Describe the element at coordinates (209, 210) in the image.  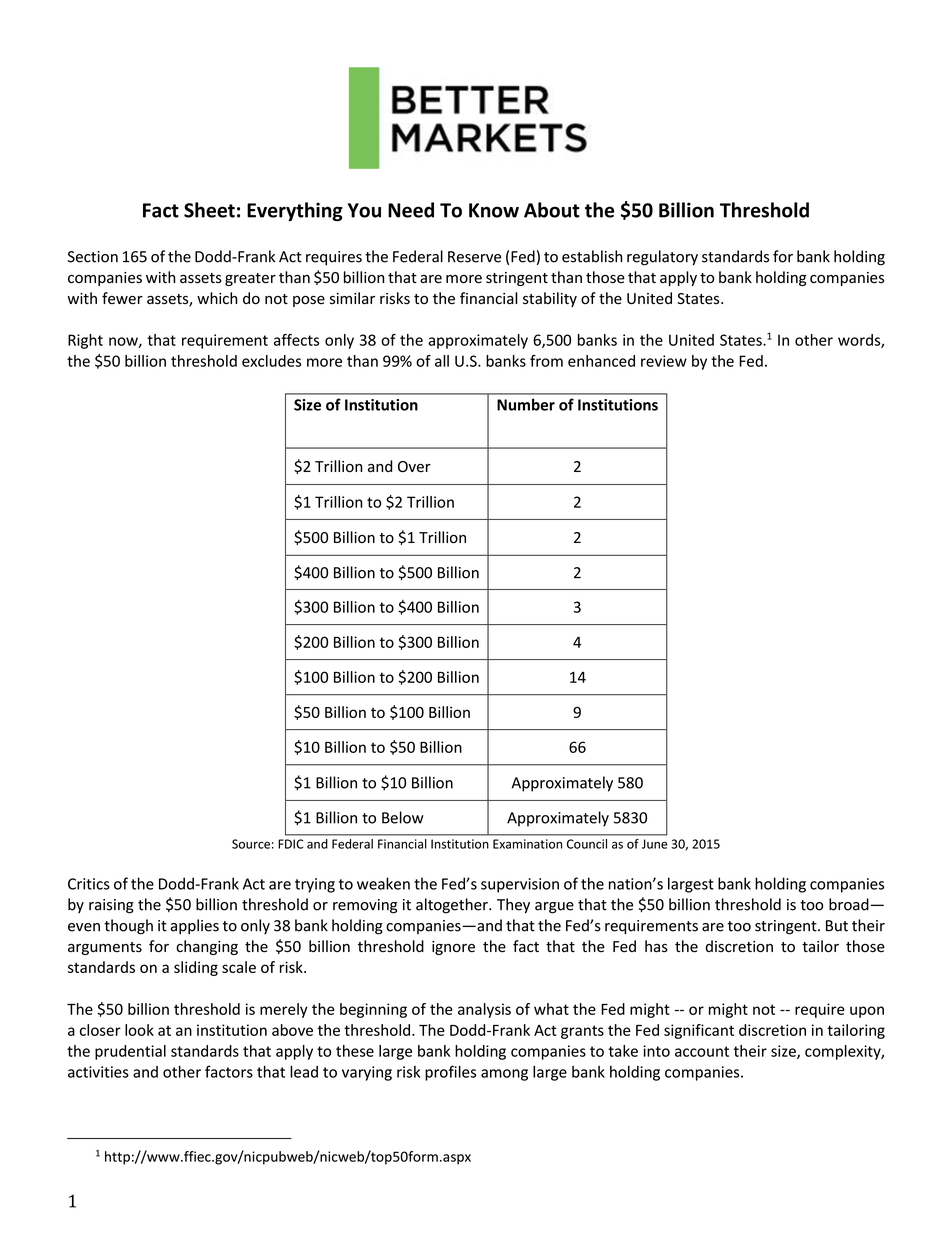
I see `Sheet` at that location.
